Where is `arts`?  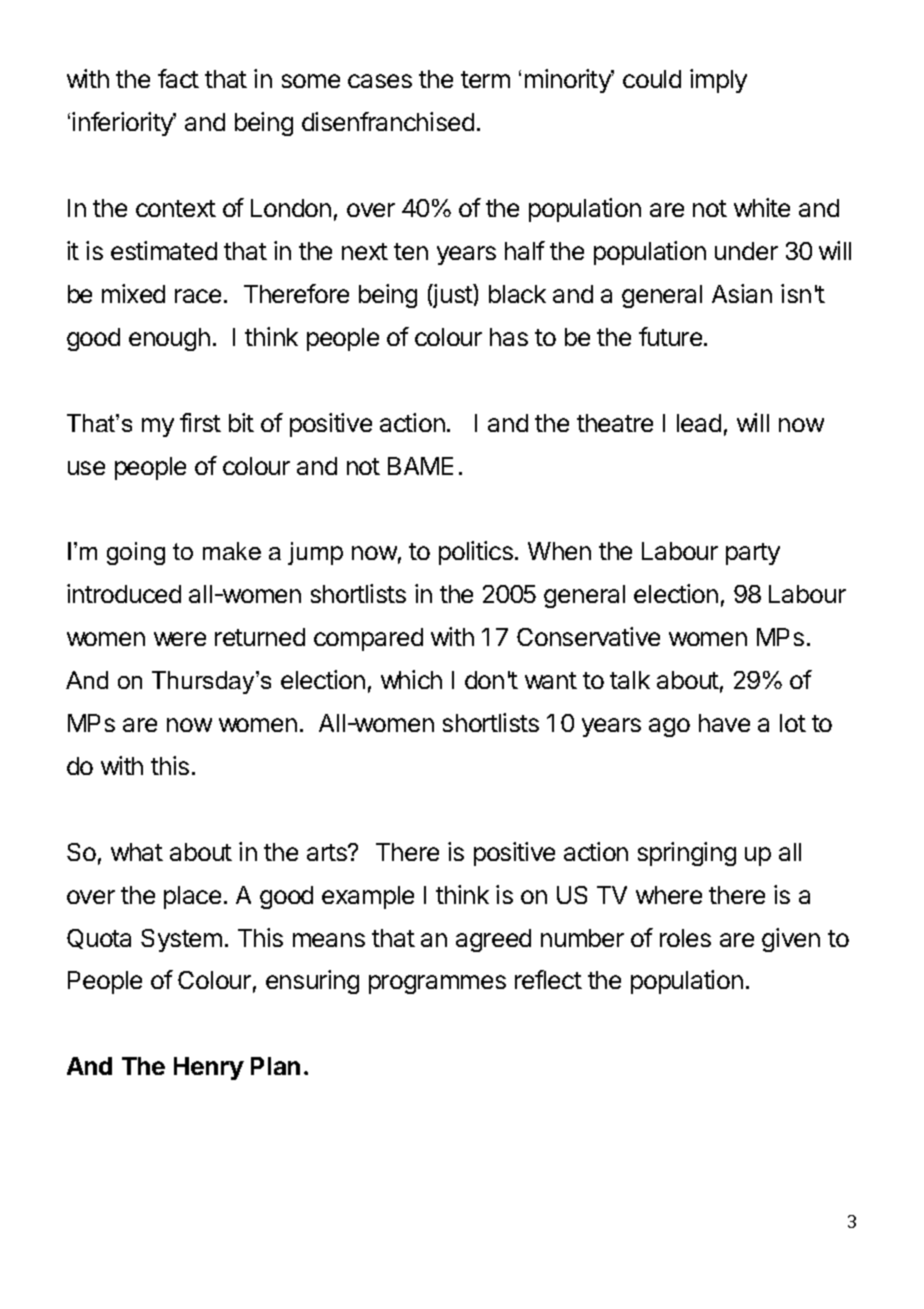 arts is located at coordinates (328, 852).
